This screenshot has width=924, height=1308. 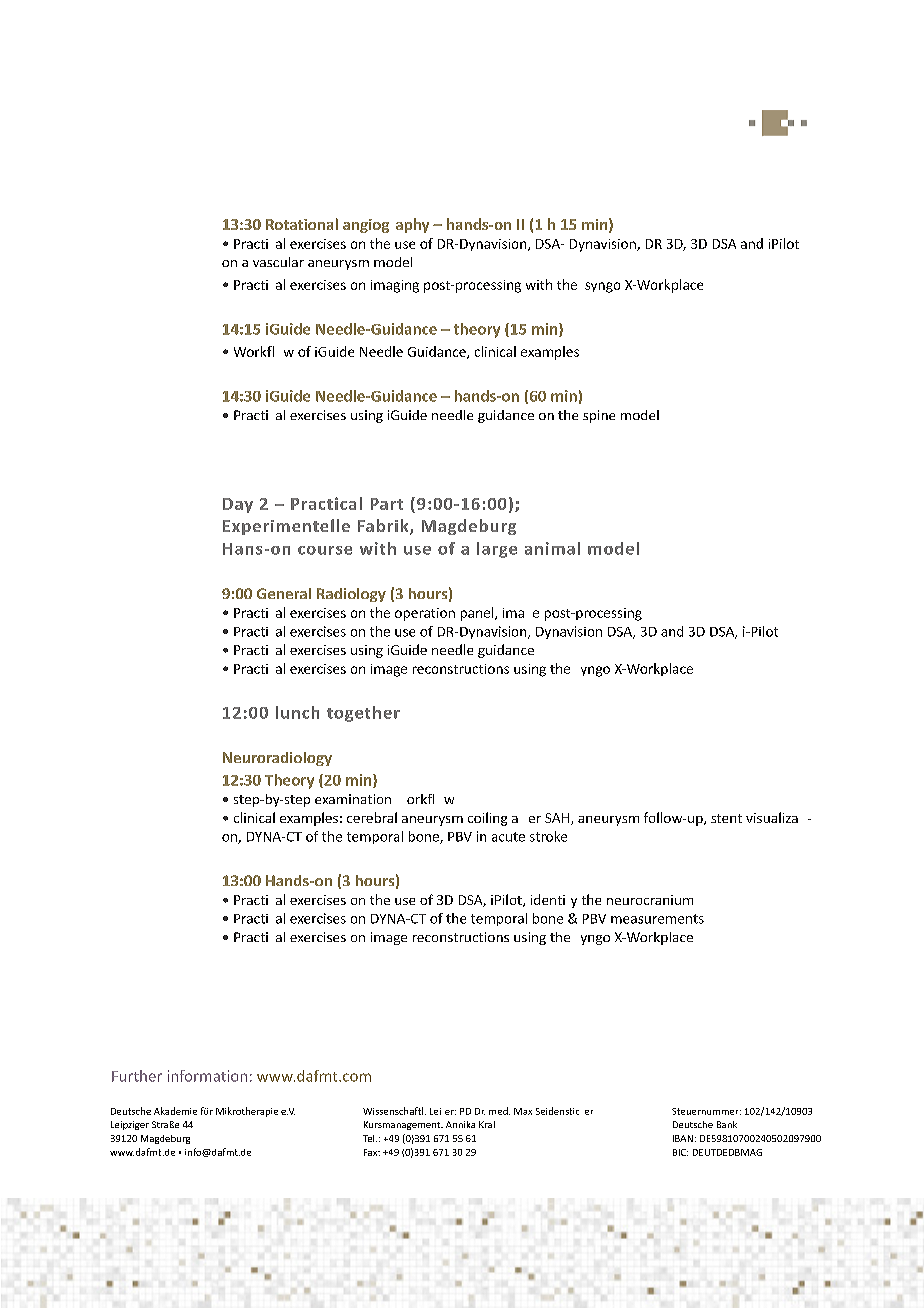 What do you see at coordinates (278, 262) in the screenshot?
I see `vascular` at bounding box center [278, 262].
